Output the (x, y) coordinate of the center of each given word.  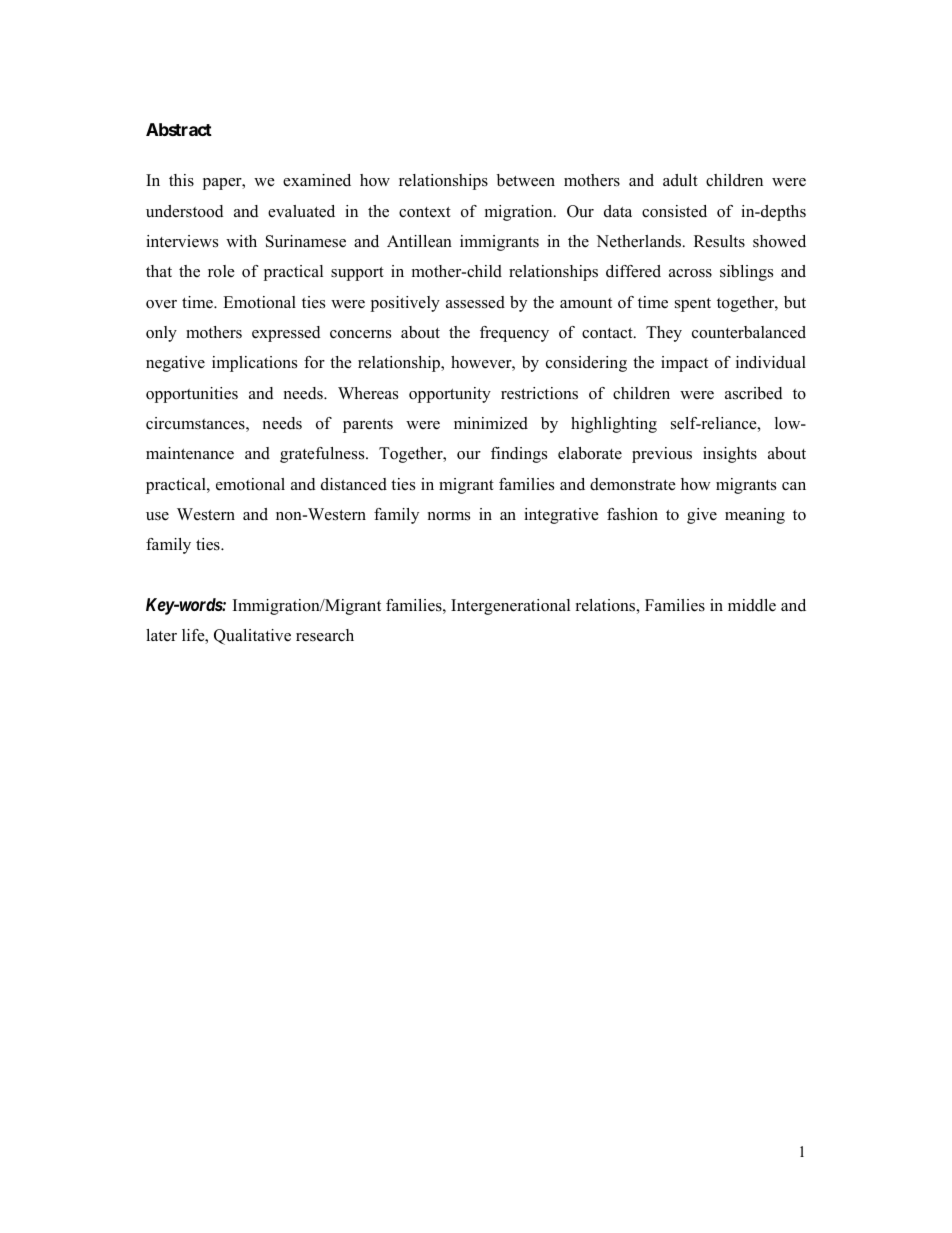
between (526, 180)
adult (680, 180)
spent (693, 305)
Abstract (179, 129)
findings (519, 455)
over (161, 304)
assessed (475, 302)
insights (730, 455)
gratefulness (323, 455)
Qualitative (252, 637)
